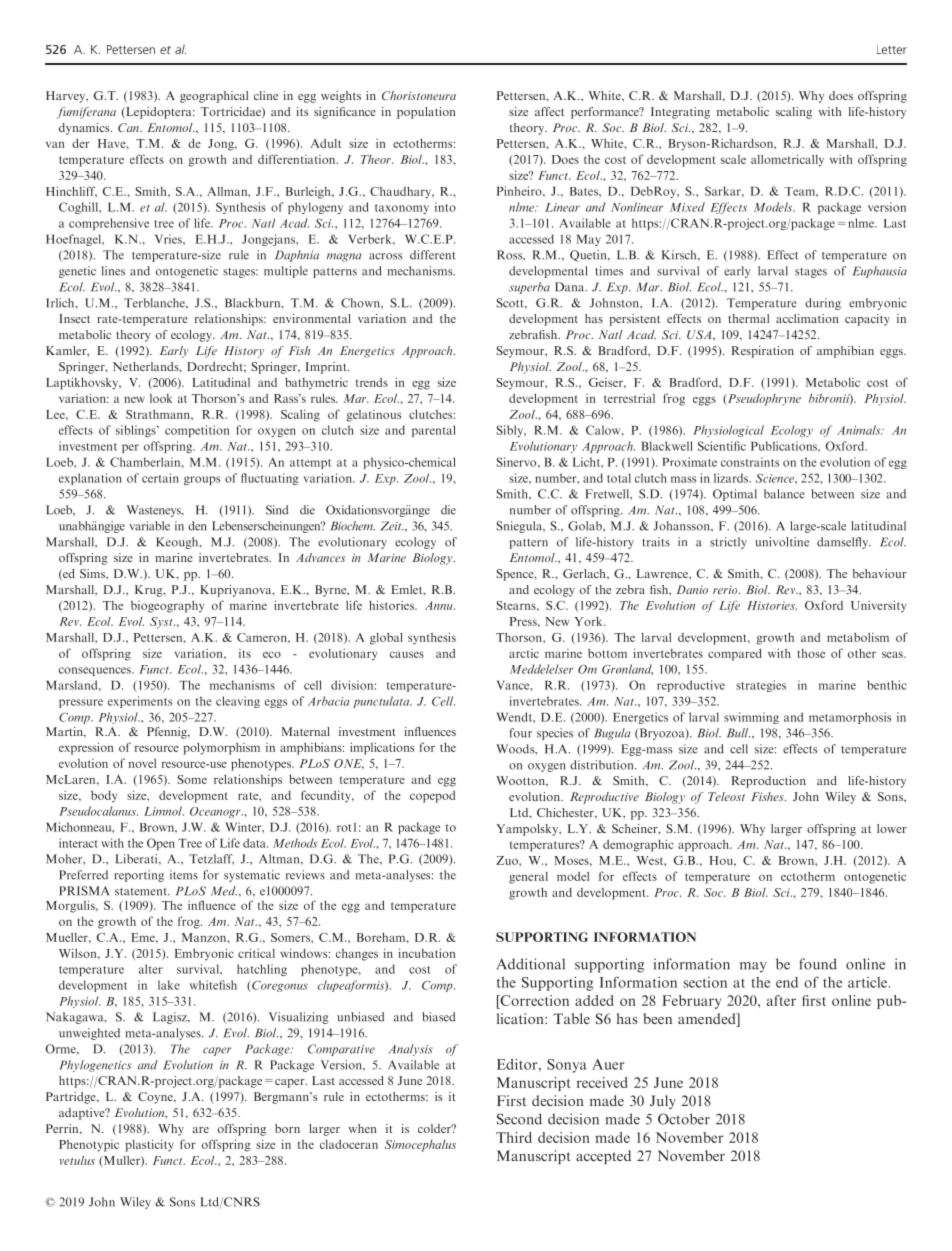 The height and width of the screenshot is (1251, 952). Describe the element at coordinates (514, 1137) in the screenshot. I see `Third` at that location.
